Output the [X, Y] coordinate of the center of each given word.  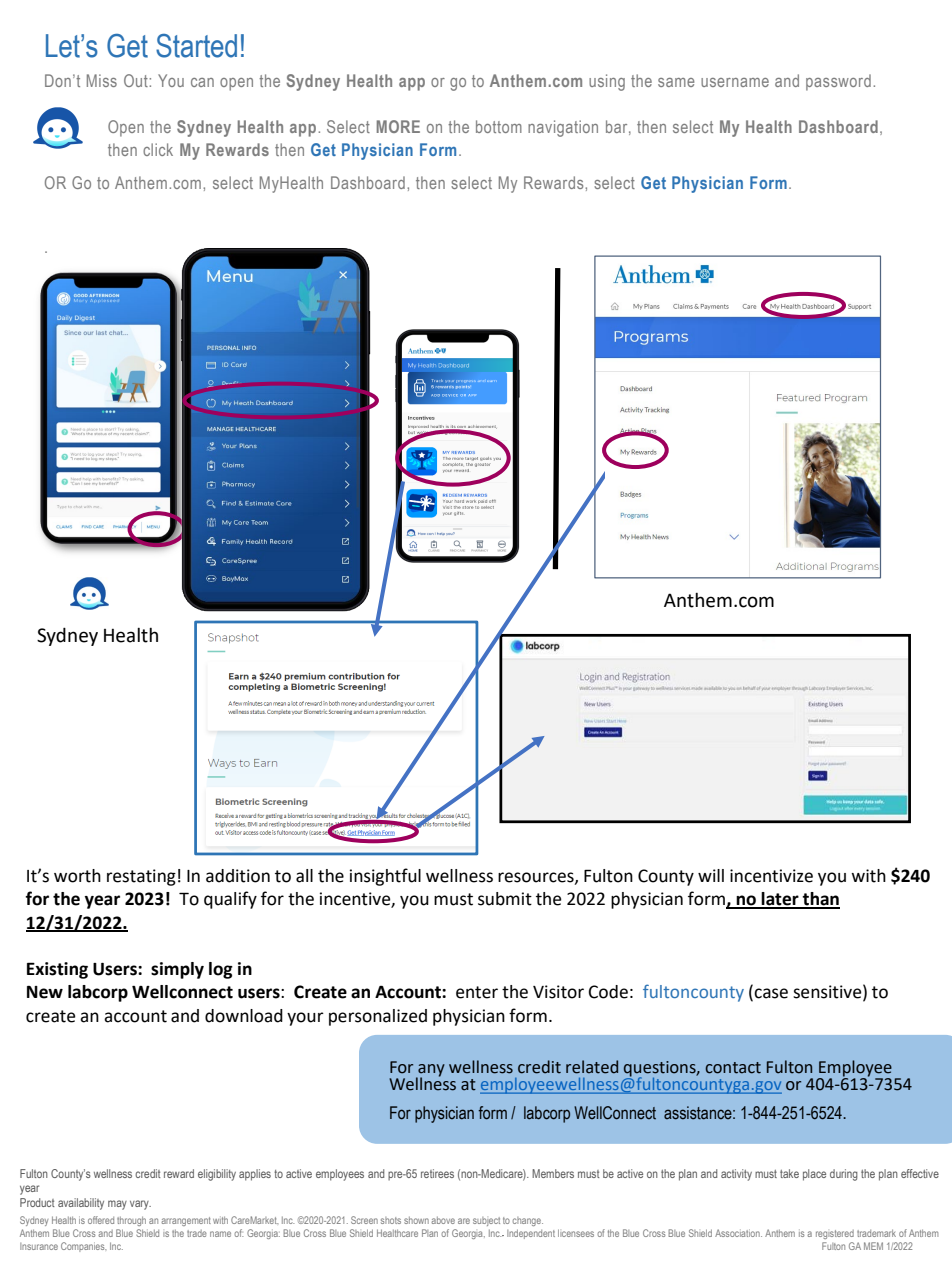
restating [141, 877]
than [820, 900]
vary [140, 1205]
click [158, 149]
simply [177, 970]
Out [137, 80]
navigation [563, 128]
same [676, 82]
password [838, 82]
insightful [385, 877]
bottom [499, 126]
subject [486, 1221]
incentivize [771, 876]
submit [505, 899]
